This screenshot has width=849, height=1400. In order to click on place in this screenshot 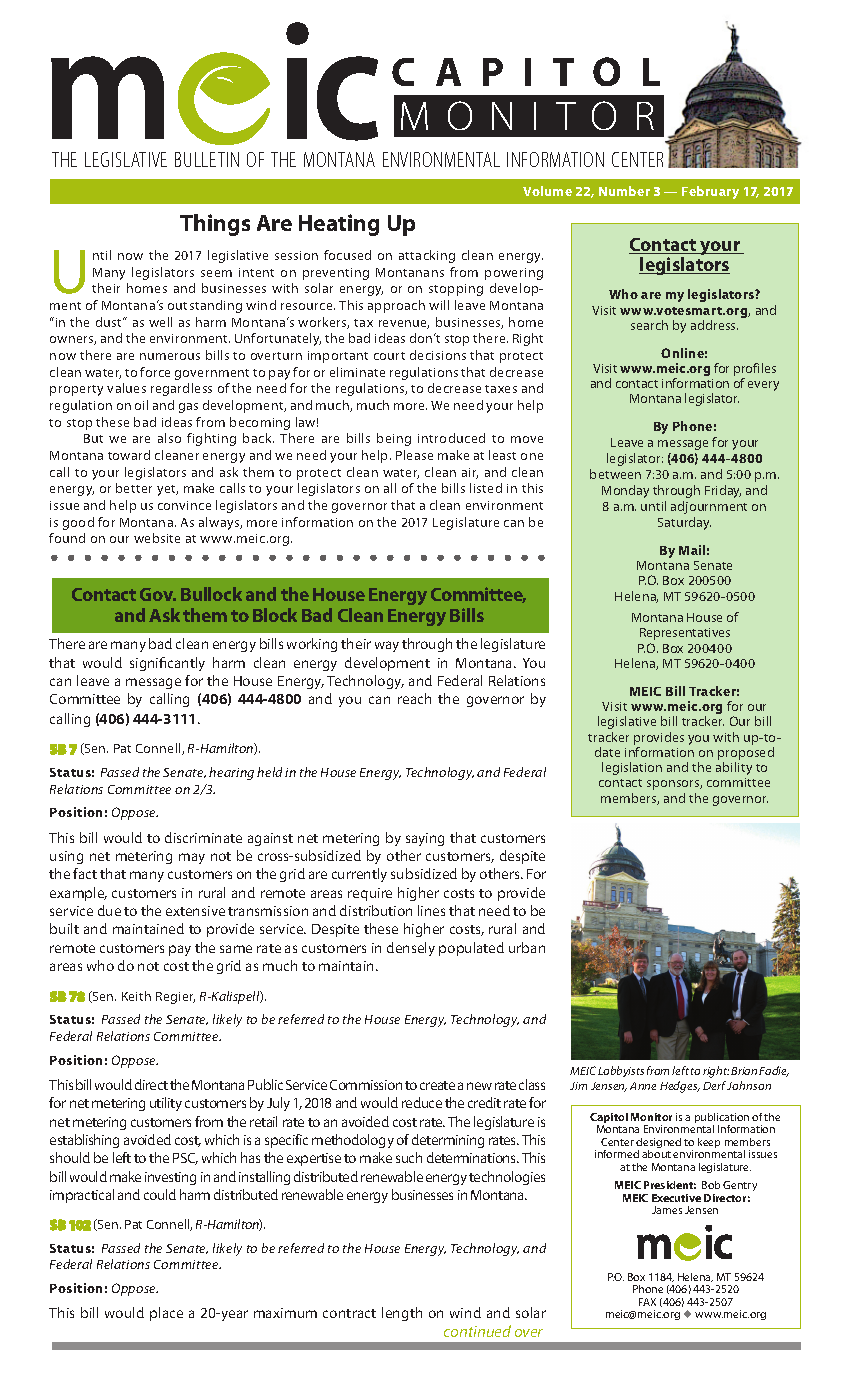, I will do `click(166, 1314)`.
